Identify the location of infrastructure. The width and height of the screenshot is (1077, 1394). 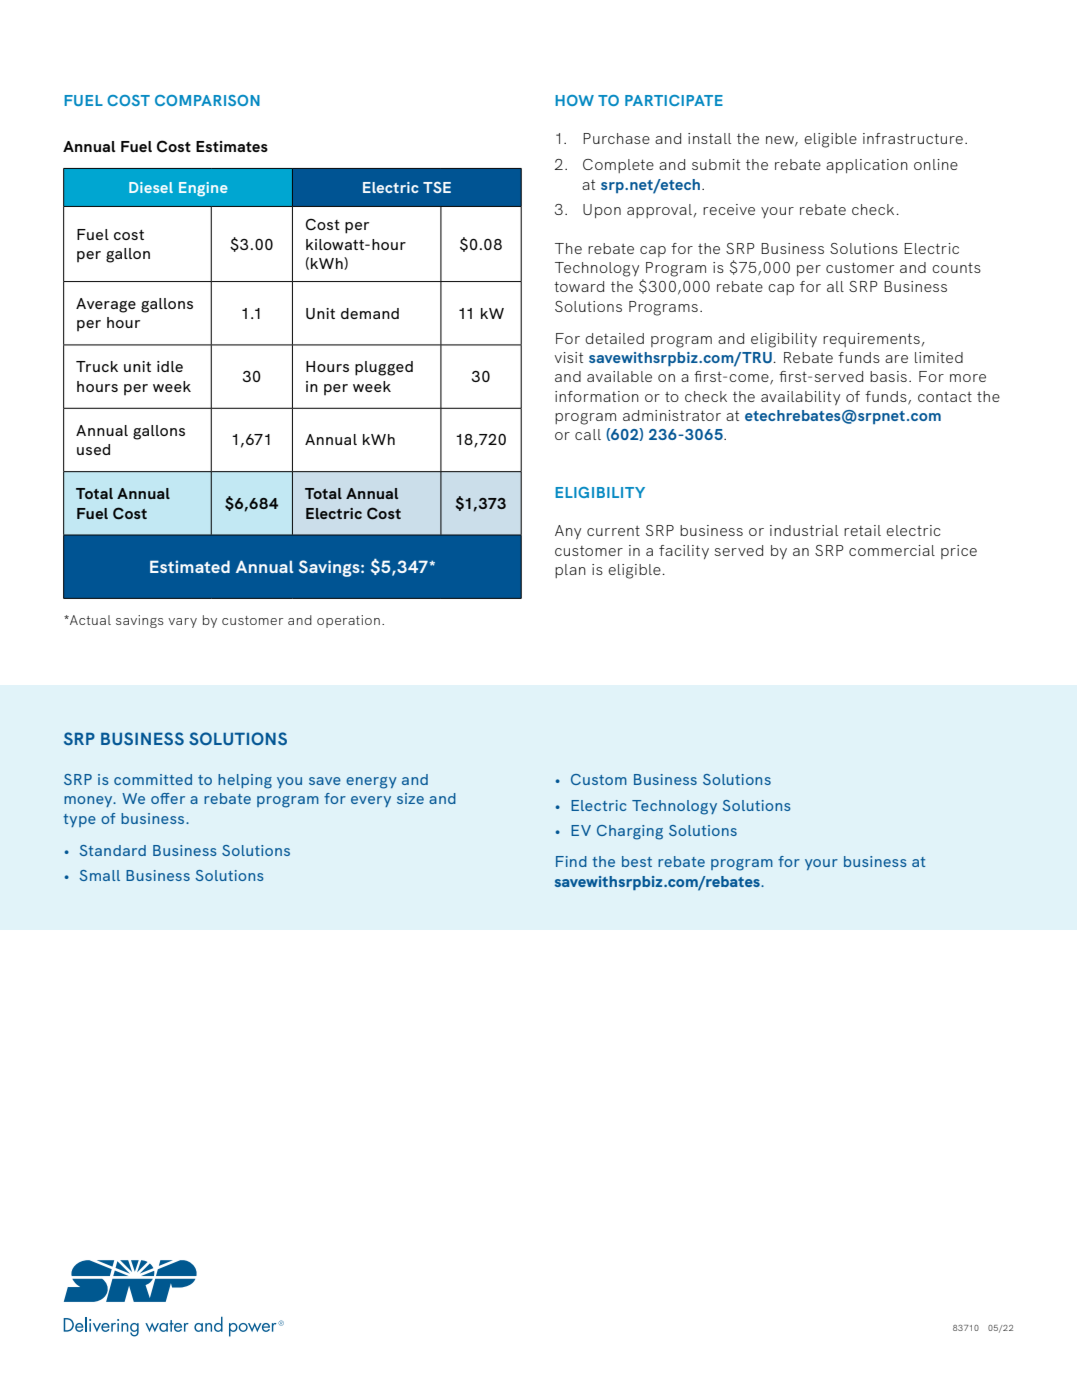
(913, 138).
